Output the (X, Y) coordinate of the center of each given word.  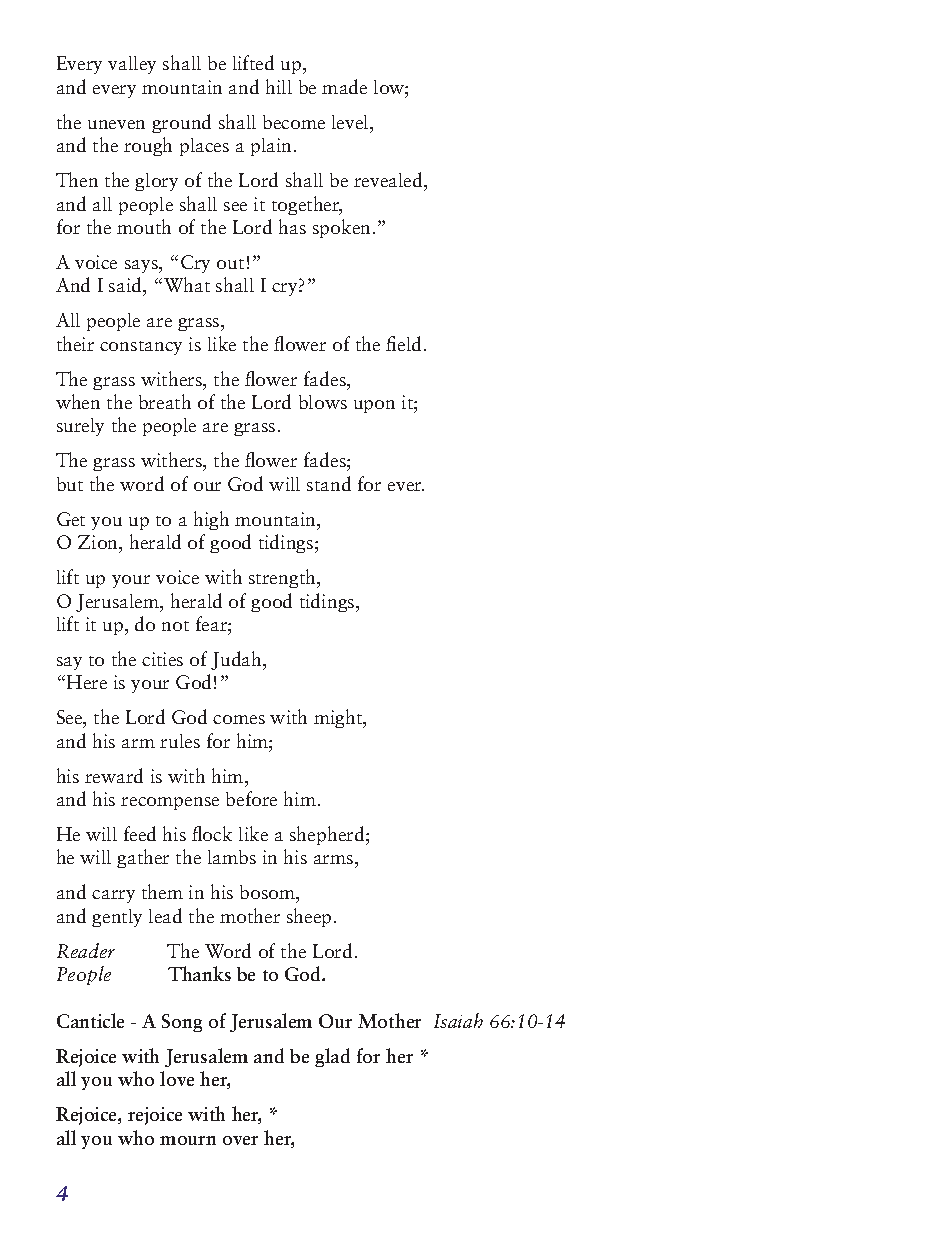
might (339, 718)
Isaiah (458, 1020)
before (251, 798)
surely (80, 427)
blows (323, 402)
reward (114, 775)
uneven (116, 124)
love (177, 1078)
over (240, 1140)
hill (279, 86)
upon (374, 406)
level (351, 122)
